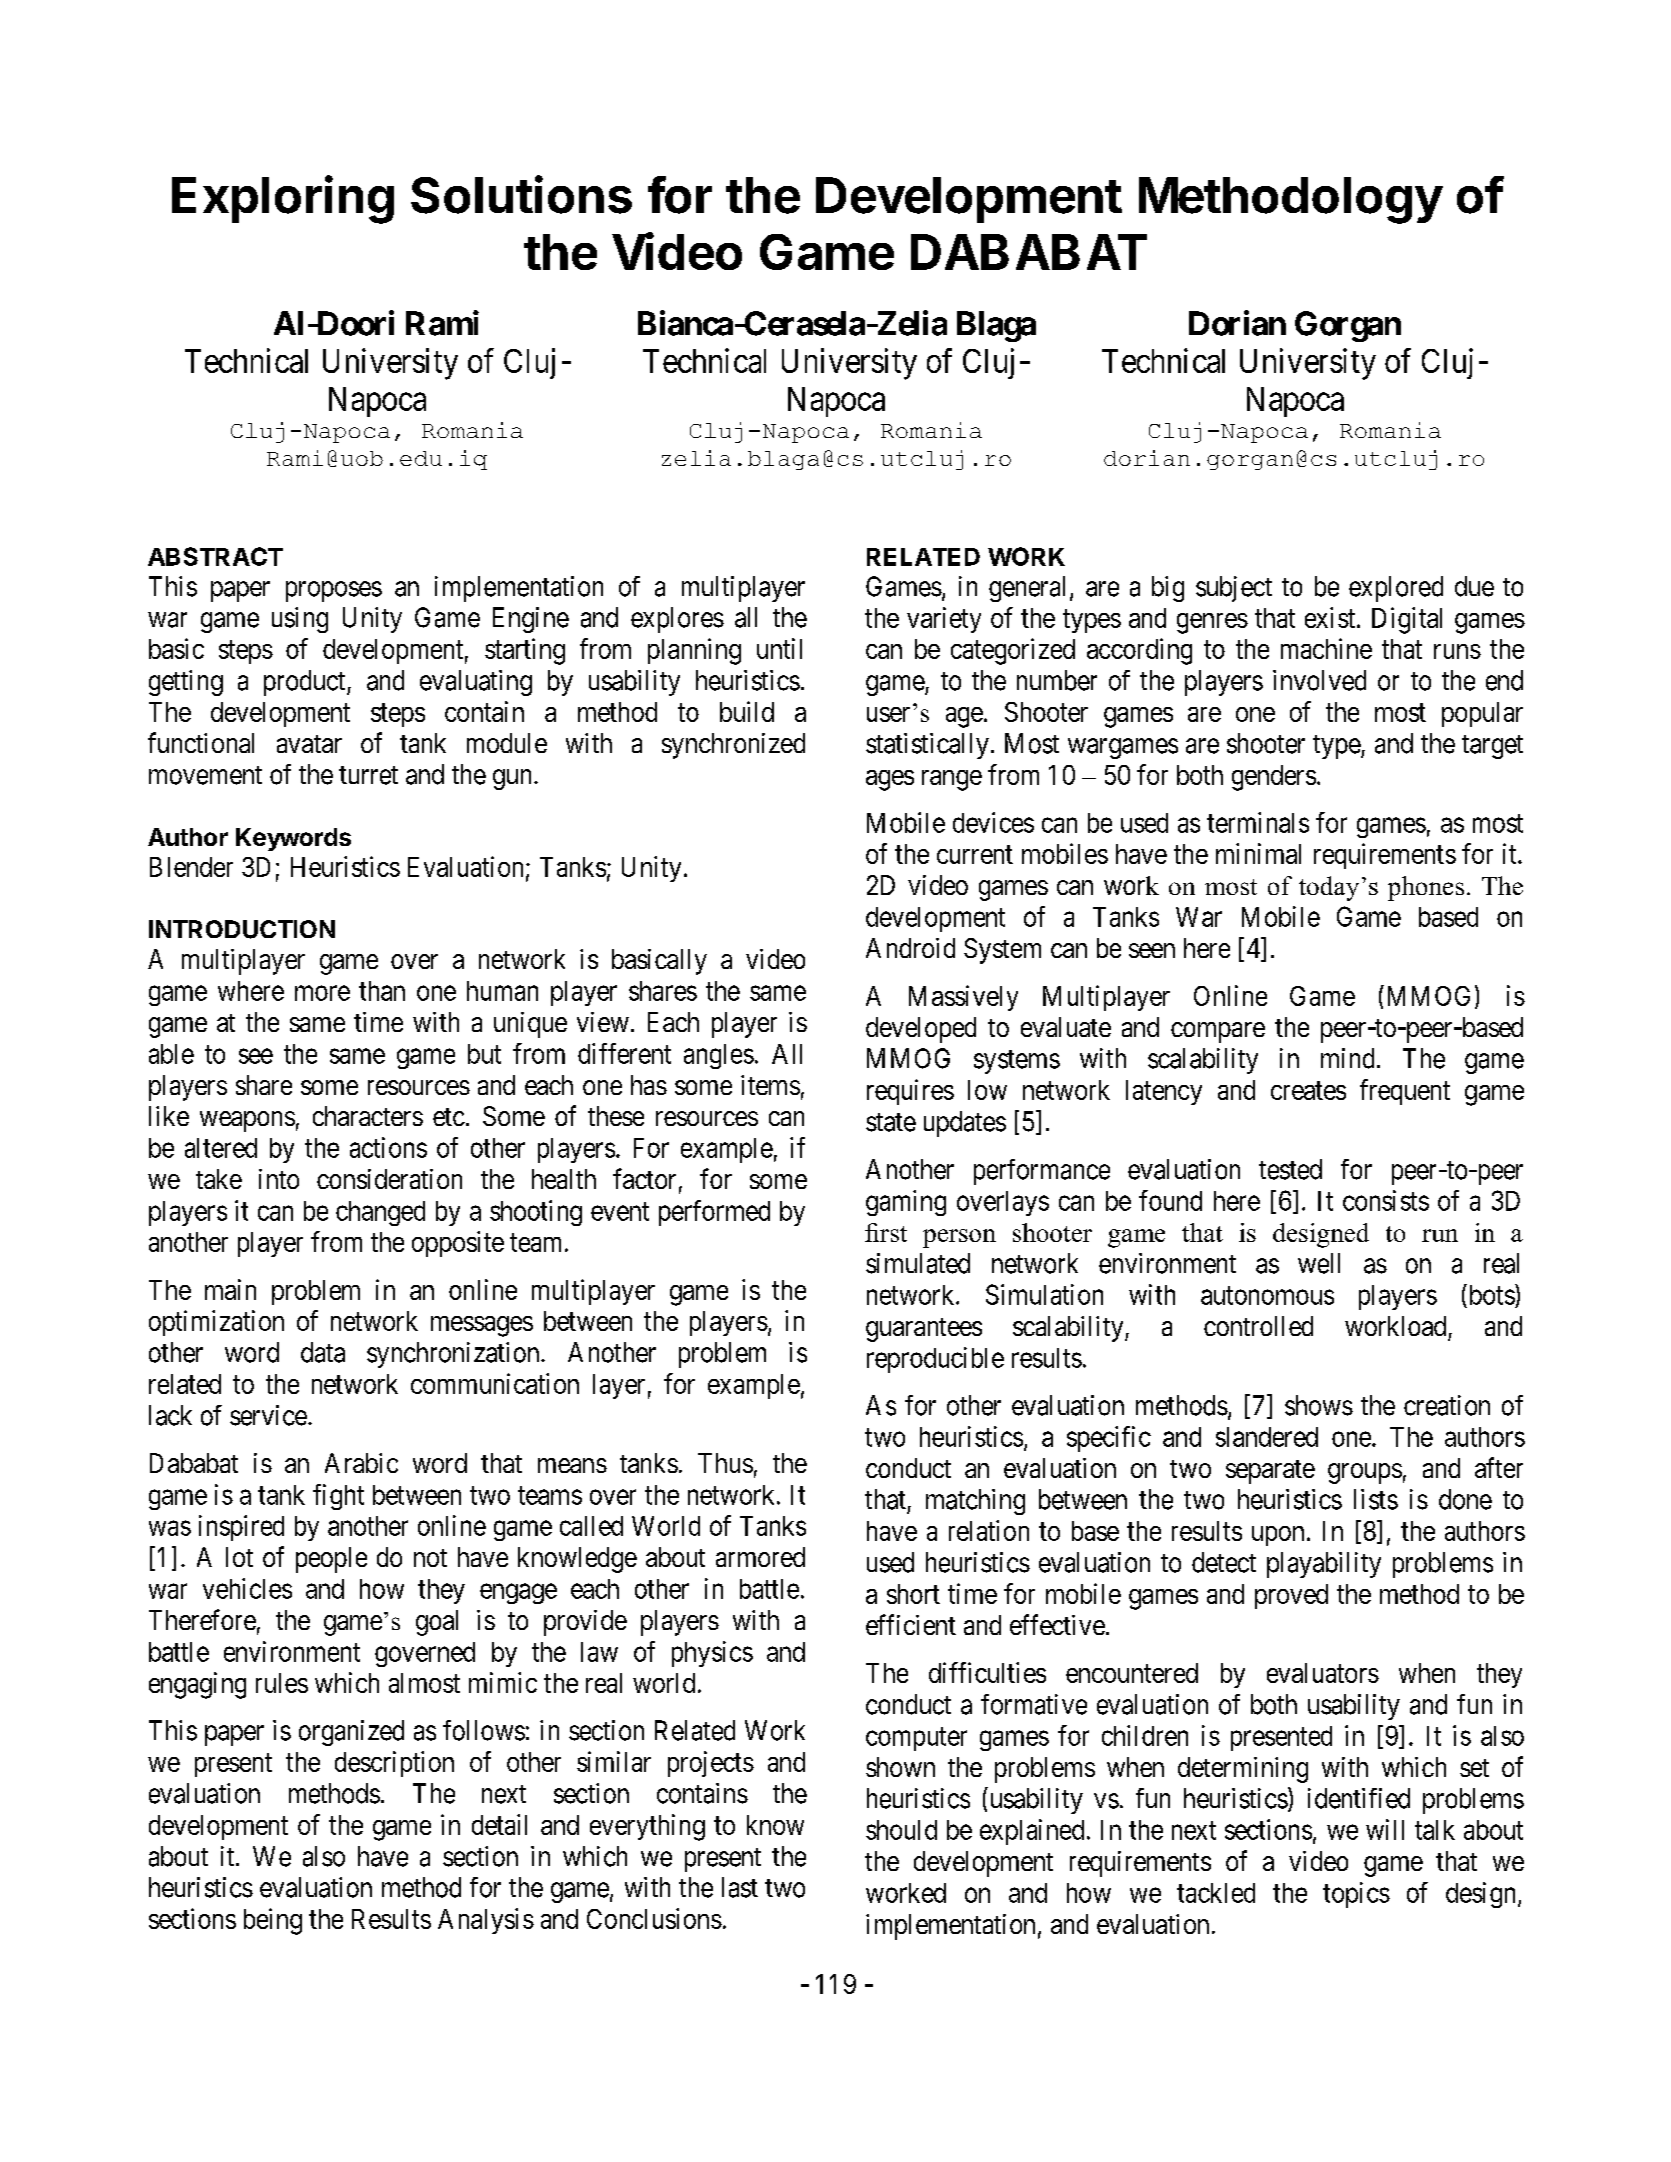  I want to click on until, so click(779, 648).
